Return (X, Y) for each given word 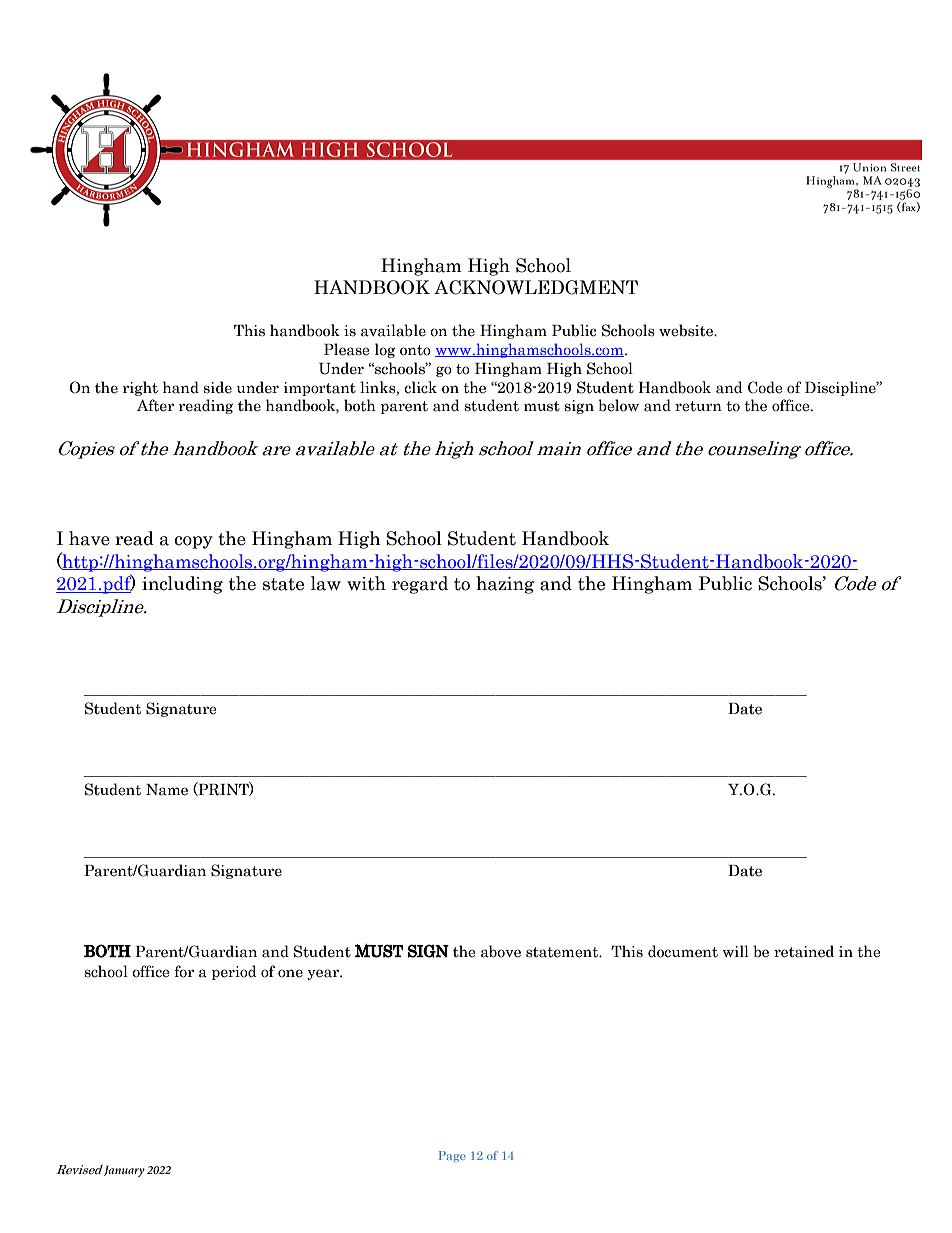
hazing (505, 585)
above (501, 951)
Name (167, 790)
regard (420, 585)
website (687, 330)
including (182, 585)
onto (415, 350)
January (124, 1171)
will (736, 951)
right (140, 388)
